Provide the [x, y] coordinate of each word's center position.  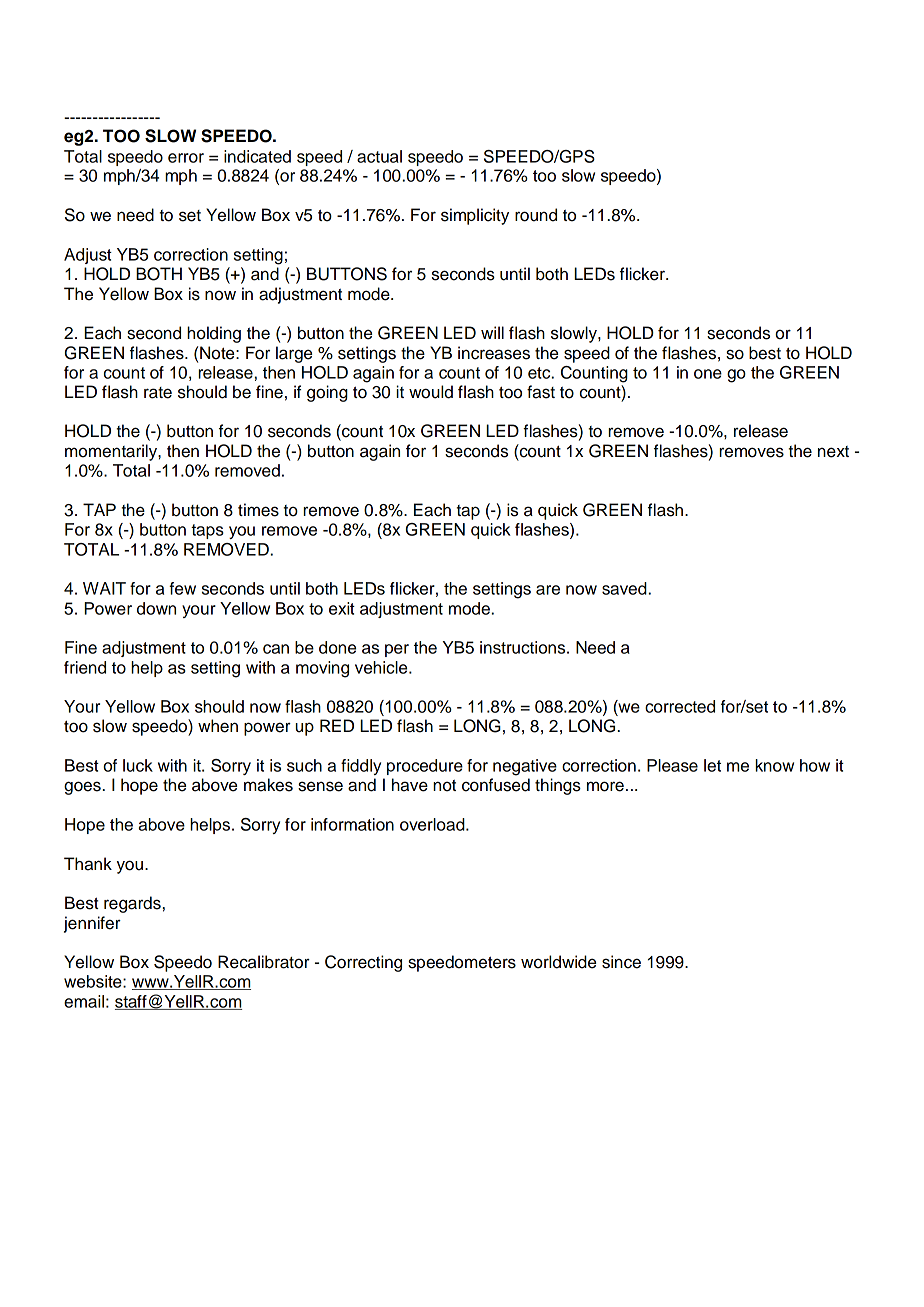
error [186, 158]
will [492, 332]
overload [433, 824]
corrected [680, 706]
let [712, 765]
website [94, 981]
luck [138, 765]
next [833, 452]
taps [207, 531]
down [156, 608]
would [431, 392]
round [536, 215]
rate [158, 393]
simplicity [475, 216]
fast [541, 392]
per [397, 650]
